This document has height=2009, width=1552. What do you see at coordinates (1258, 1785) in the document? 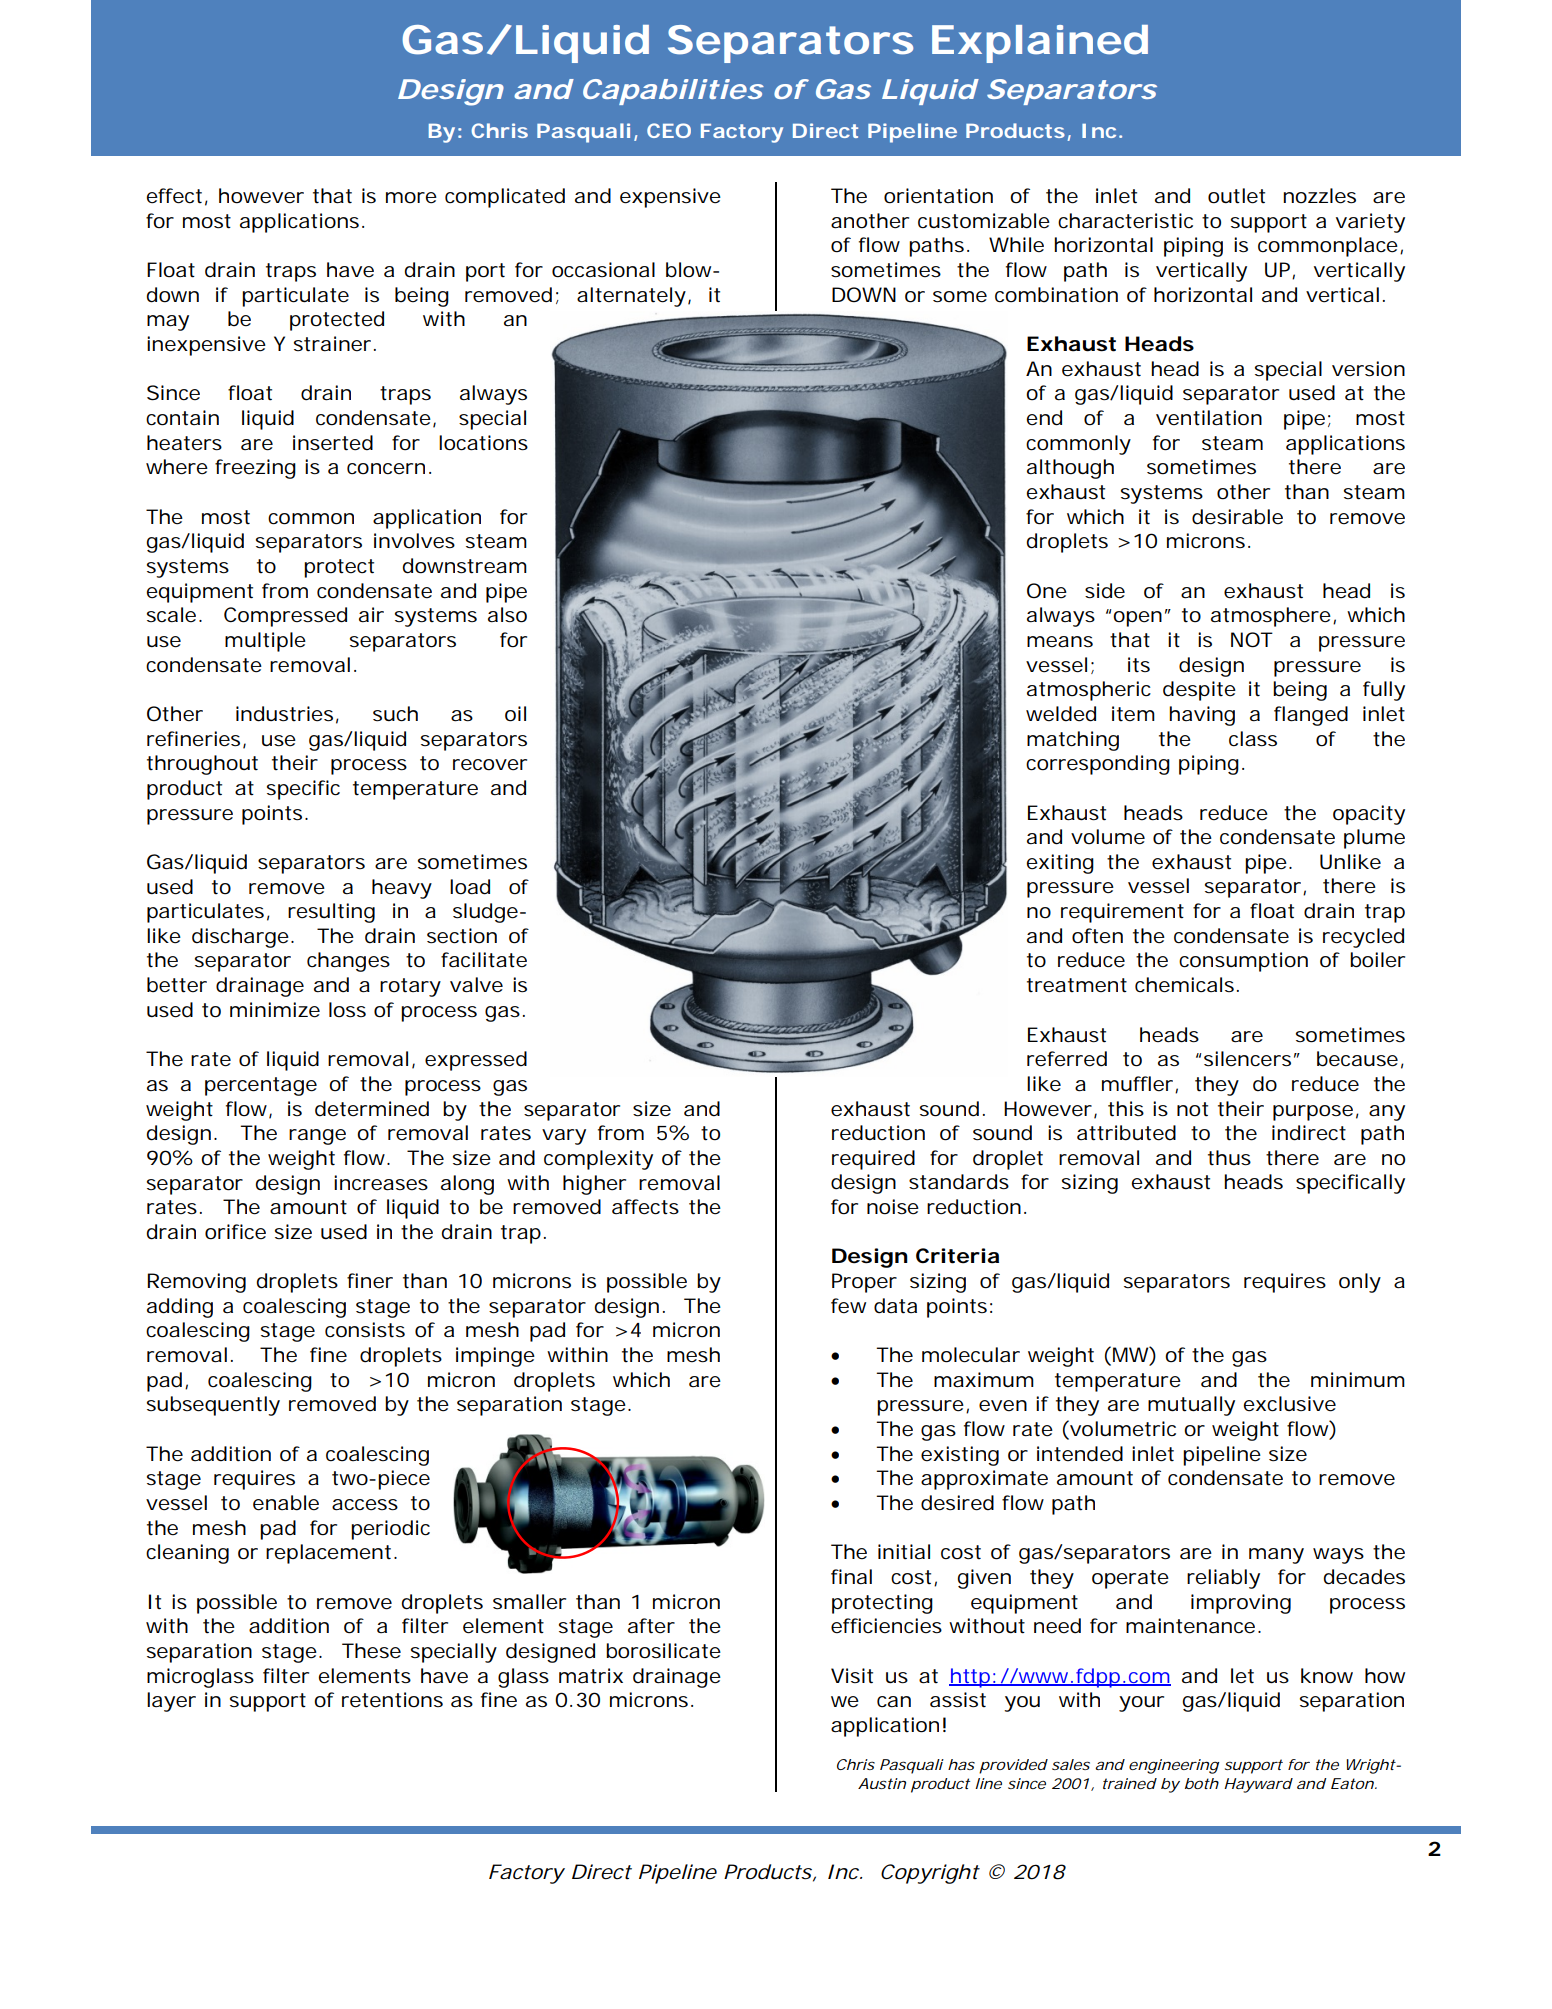
I see `Hayward` at bounding box center [1258, 1785].
